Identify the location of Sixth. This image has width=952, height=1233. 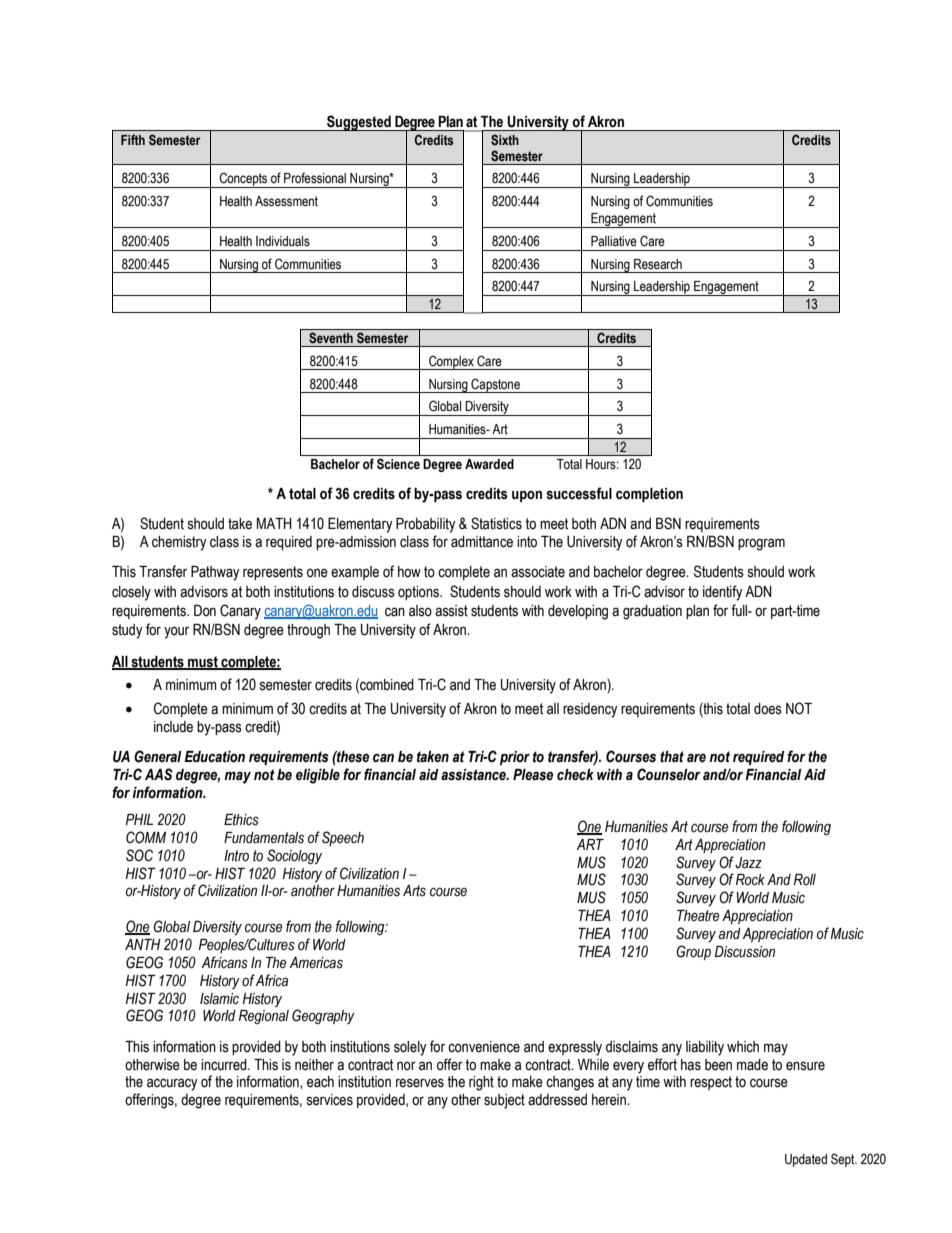
(505, 139).
